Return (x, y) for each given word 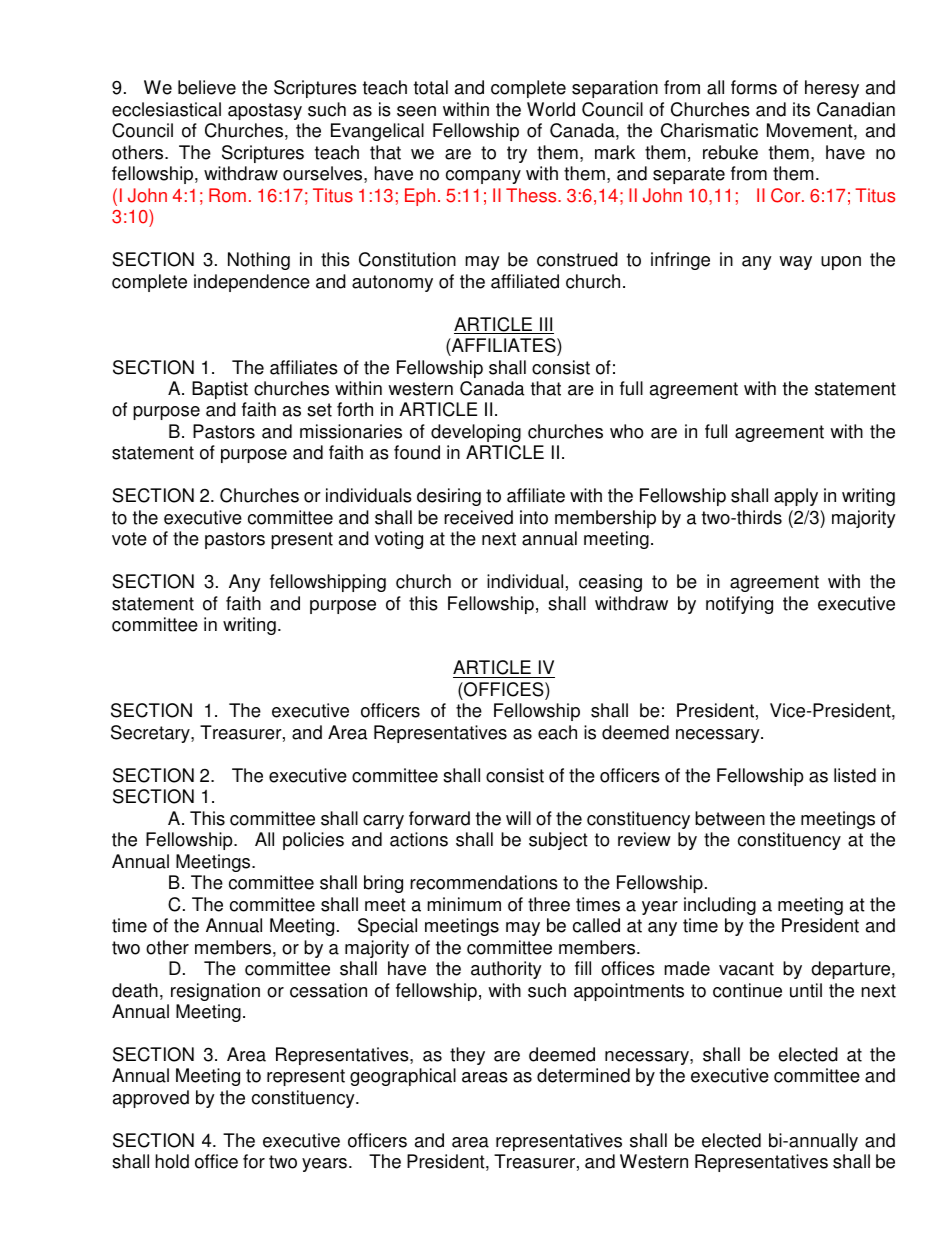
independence (252, 283)
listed (855, 775)
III (546, 325)
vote (129, 539)
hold (172, 1161)
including (720, 906)
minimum (464, 904)
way (795, 263)
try (517, 154)
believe (207, 87)
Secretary (151, 734)
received (478, 517)
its (801, 109)
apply (796, 497)
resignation (215, 992)
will (518, 818)
